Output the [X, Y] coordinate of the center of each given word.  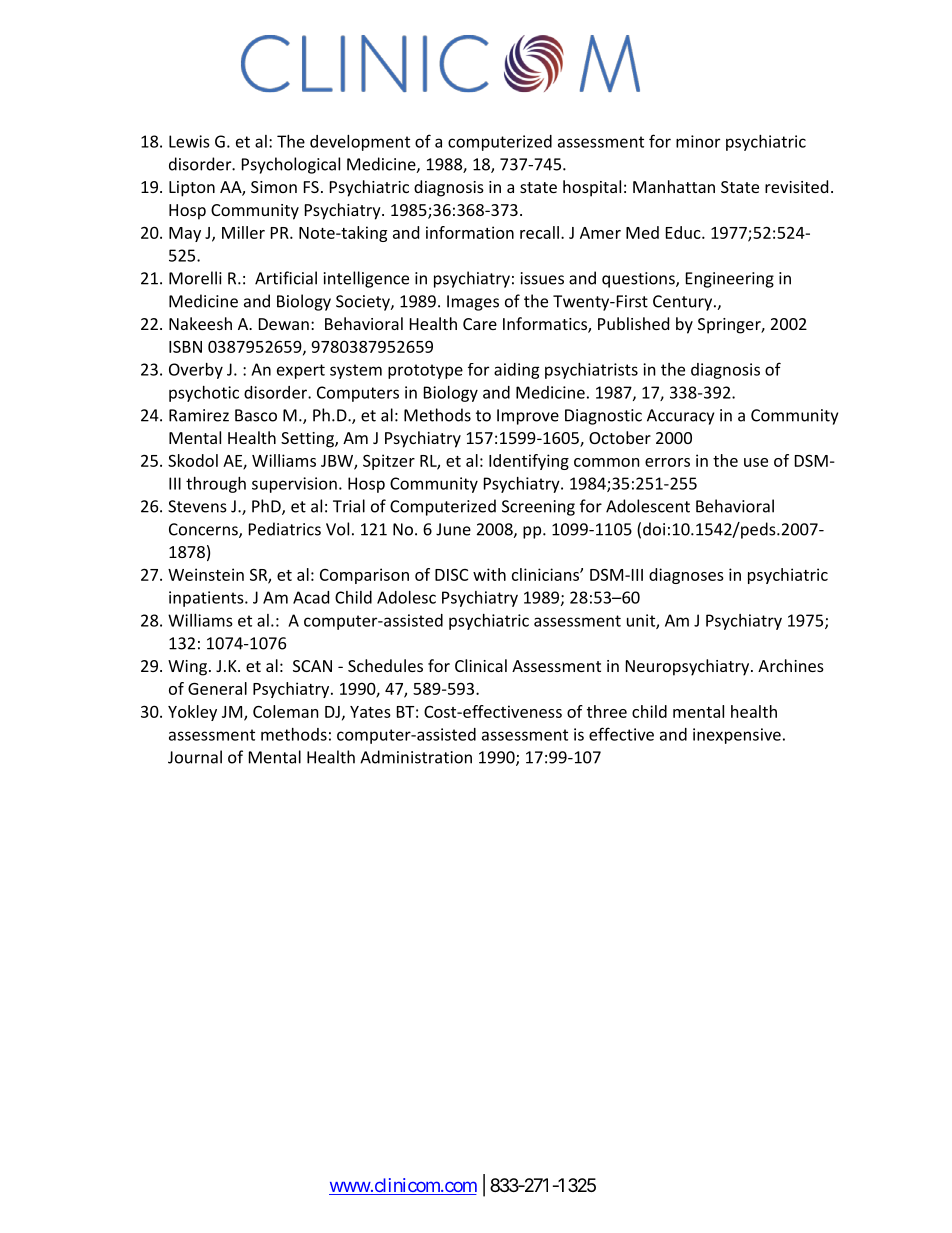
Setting [308, 440]
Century [684, 303]
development [360, 143]
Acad [311, 597]
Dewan [284, 324]
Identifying [529, 462]
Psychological [291, 165]
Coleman [286, 711]
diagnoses [686, 576]
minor [698, 141]
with [489, 574]
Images [473, 303]
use [756, 462]
